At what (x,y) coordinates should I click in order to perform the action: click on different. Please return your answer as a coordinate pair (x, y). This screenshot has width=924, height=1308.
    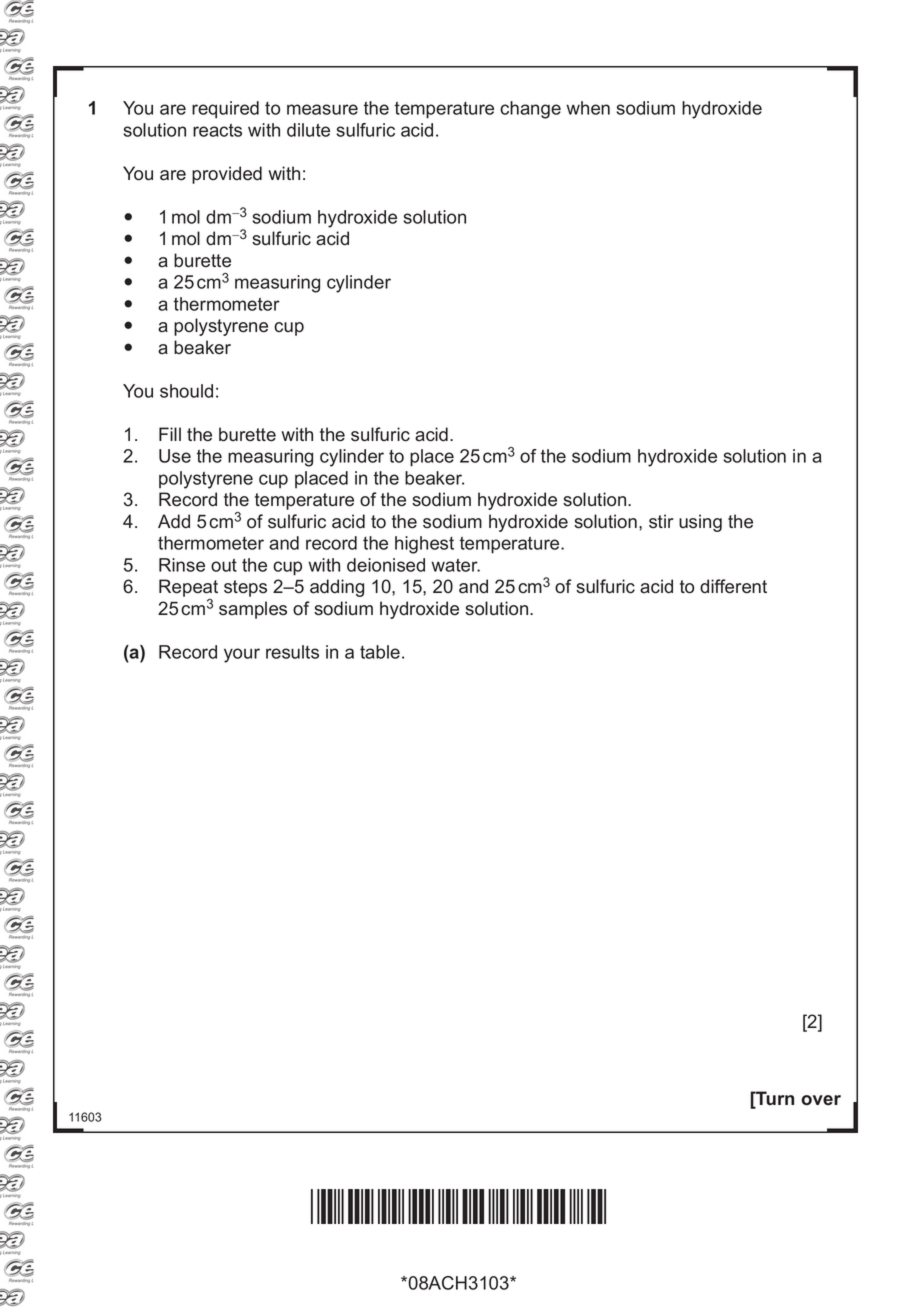
    Looking at the image, I should click on (733, 586).
